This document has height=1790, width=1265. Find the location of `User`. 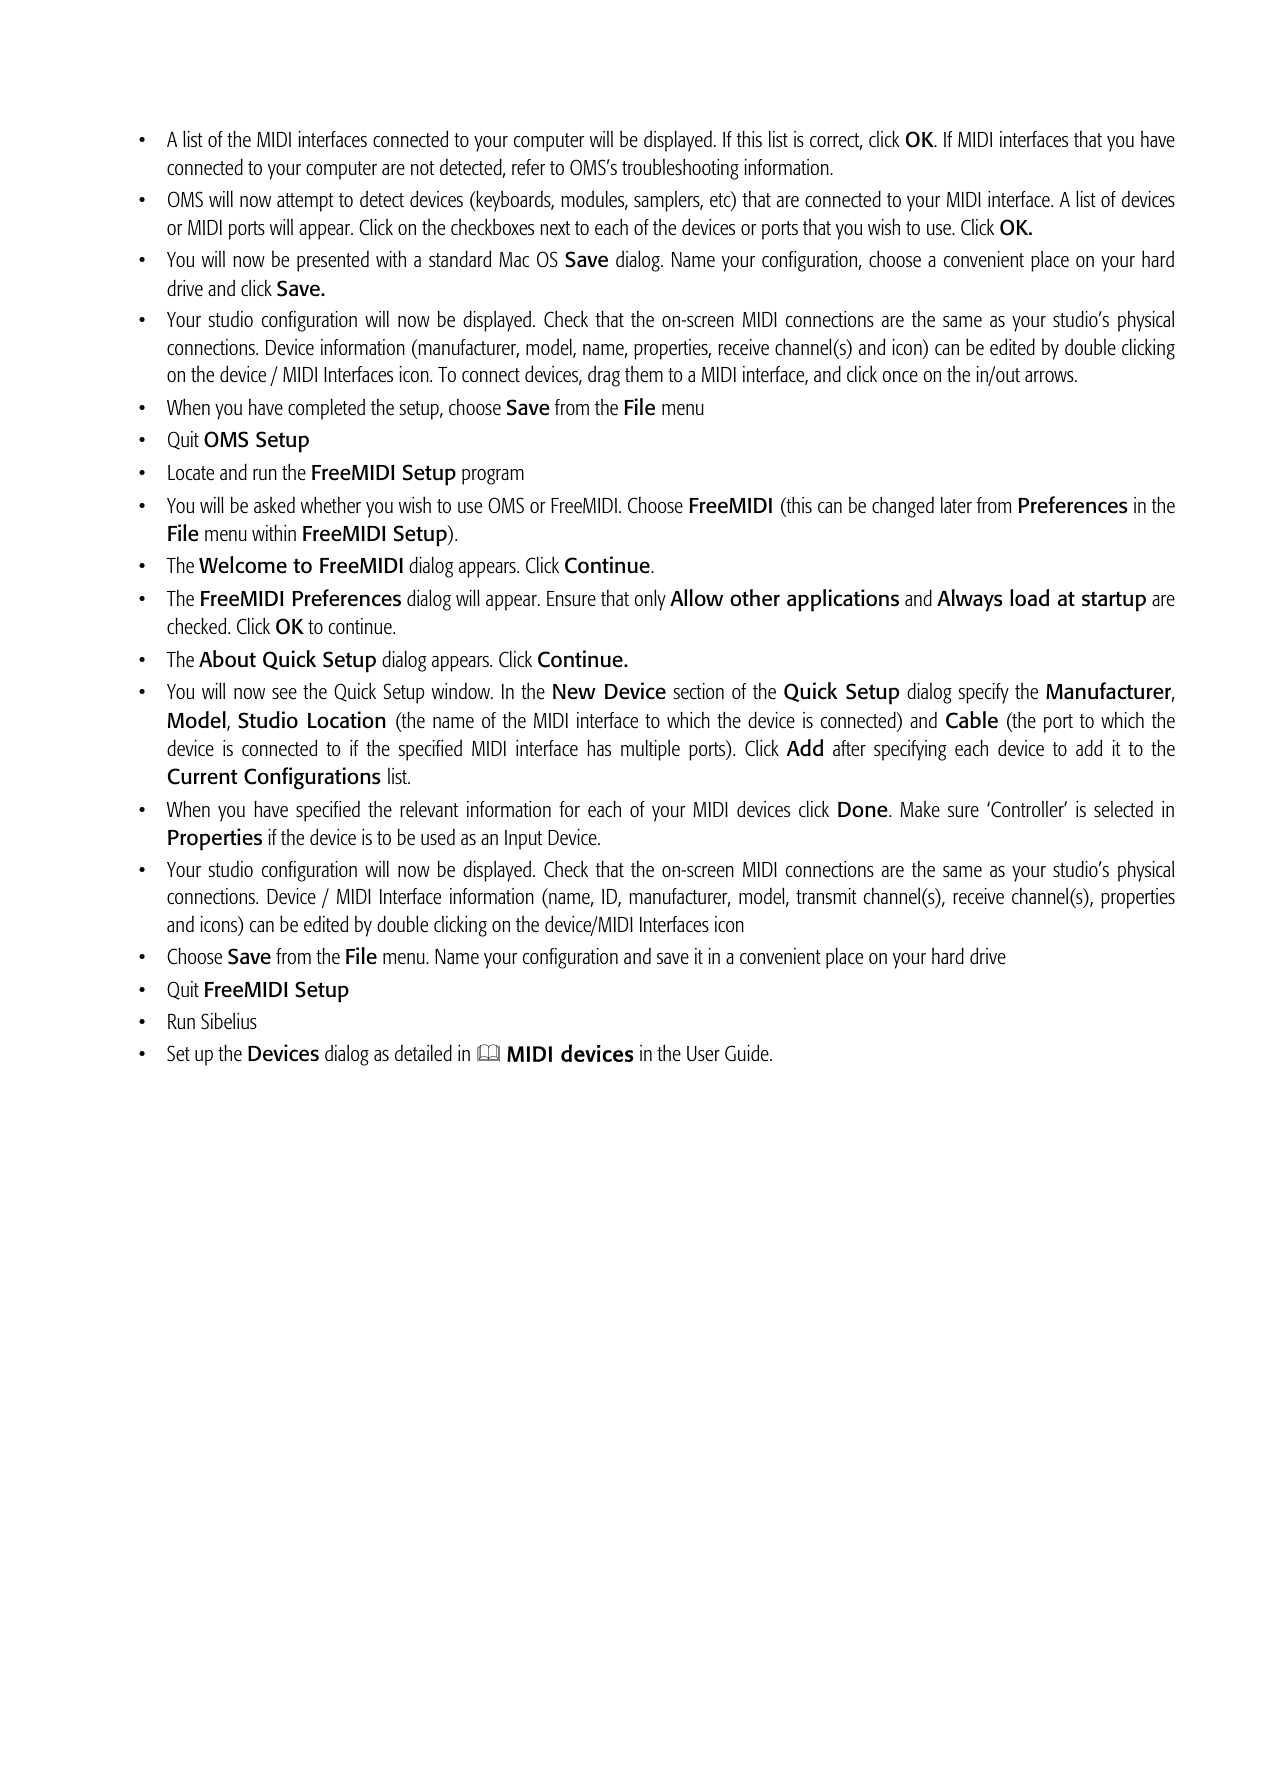

User is located at coordinates (703, 1054).
